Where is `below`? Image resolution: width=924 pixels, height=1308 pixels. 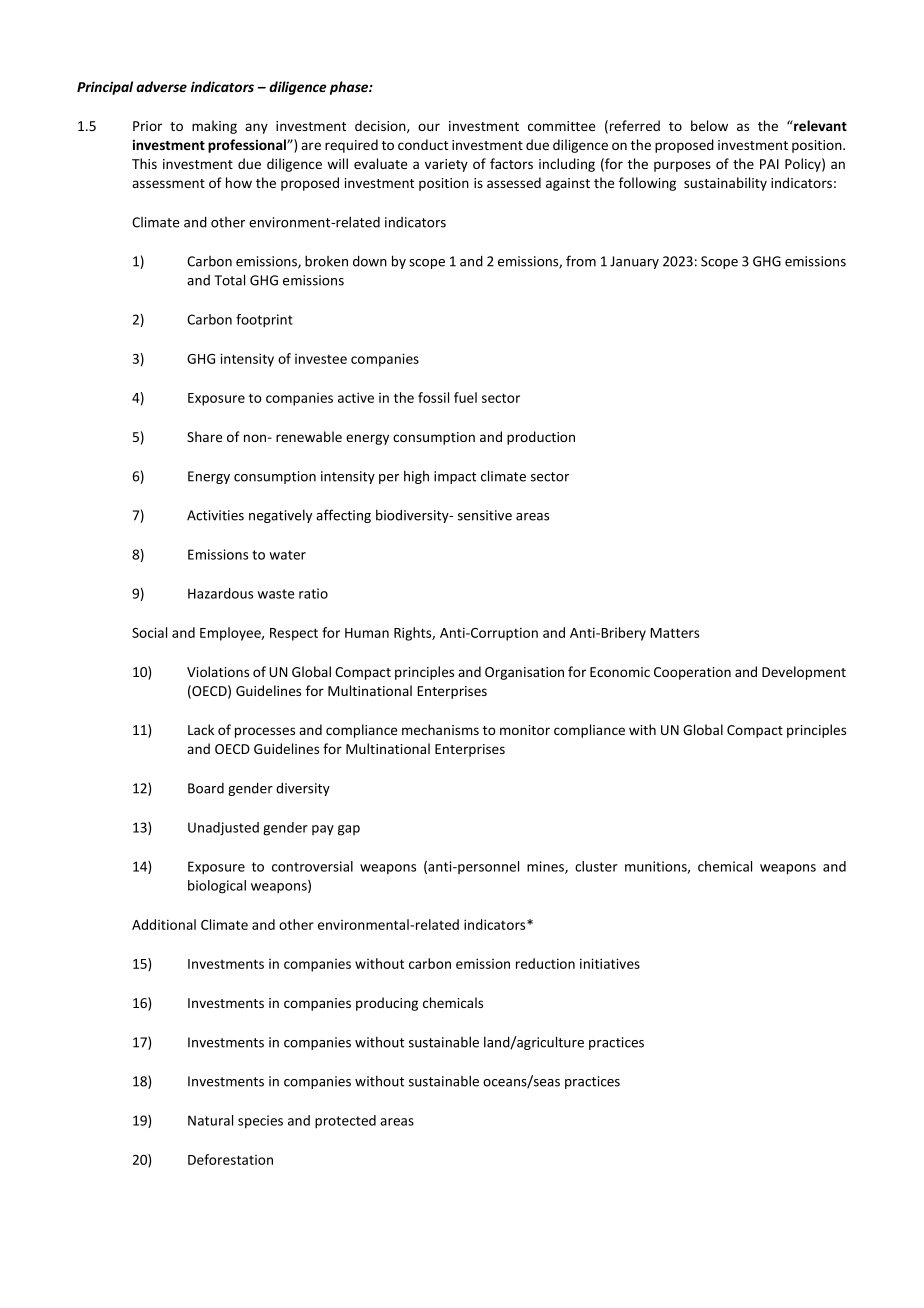 below is located at coordinates (709, 125).
